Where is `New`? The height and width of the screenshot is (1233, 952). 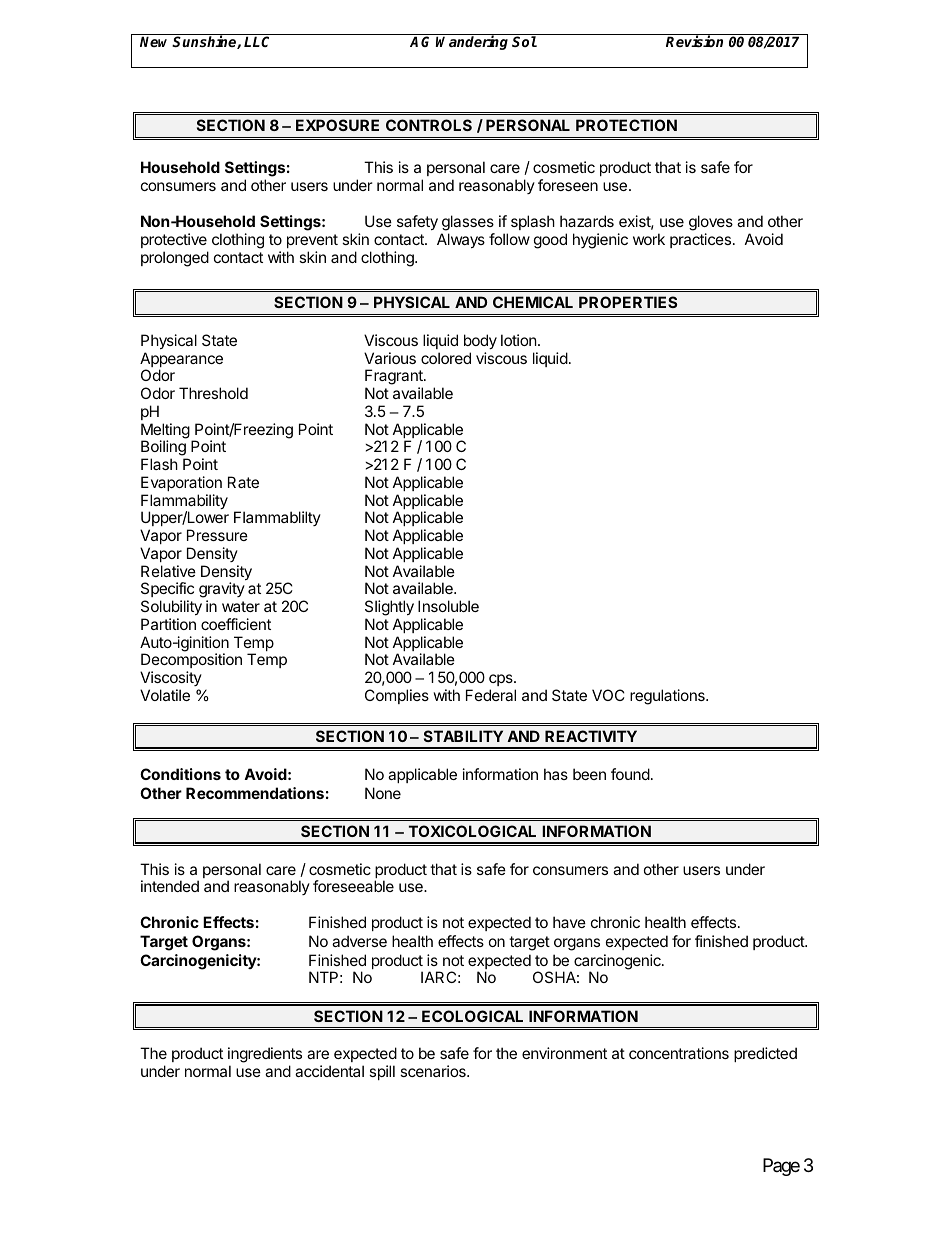
New is located at coordinates (156, 41).
